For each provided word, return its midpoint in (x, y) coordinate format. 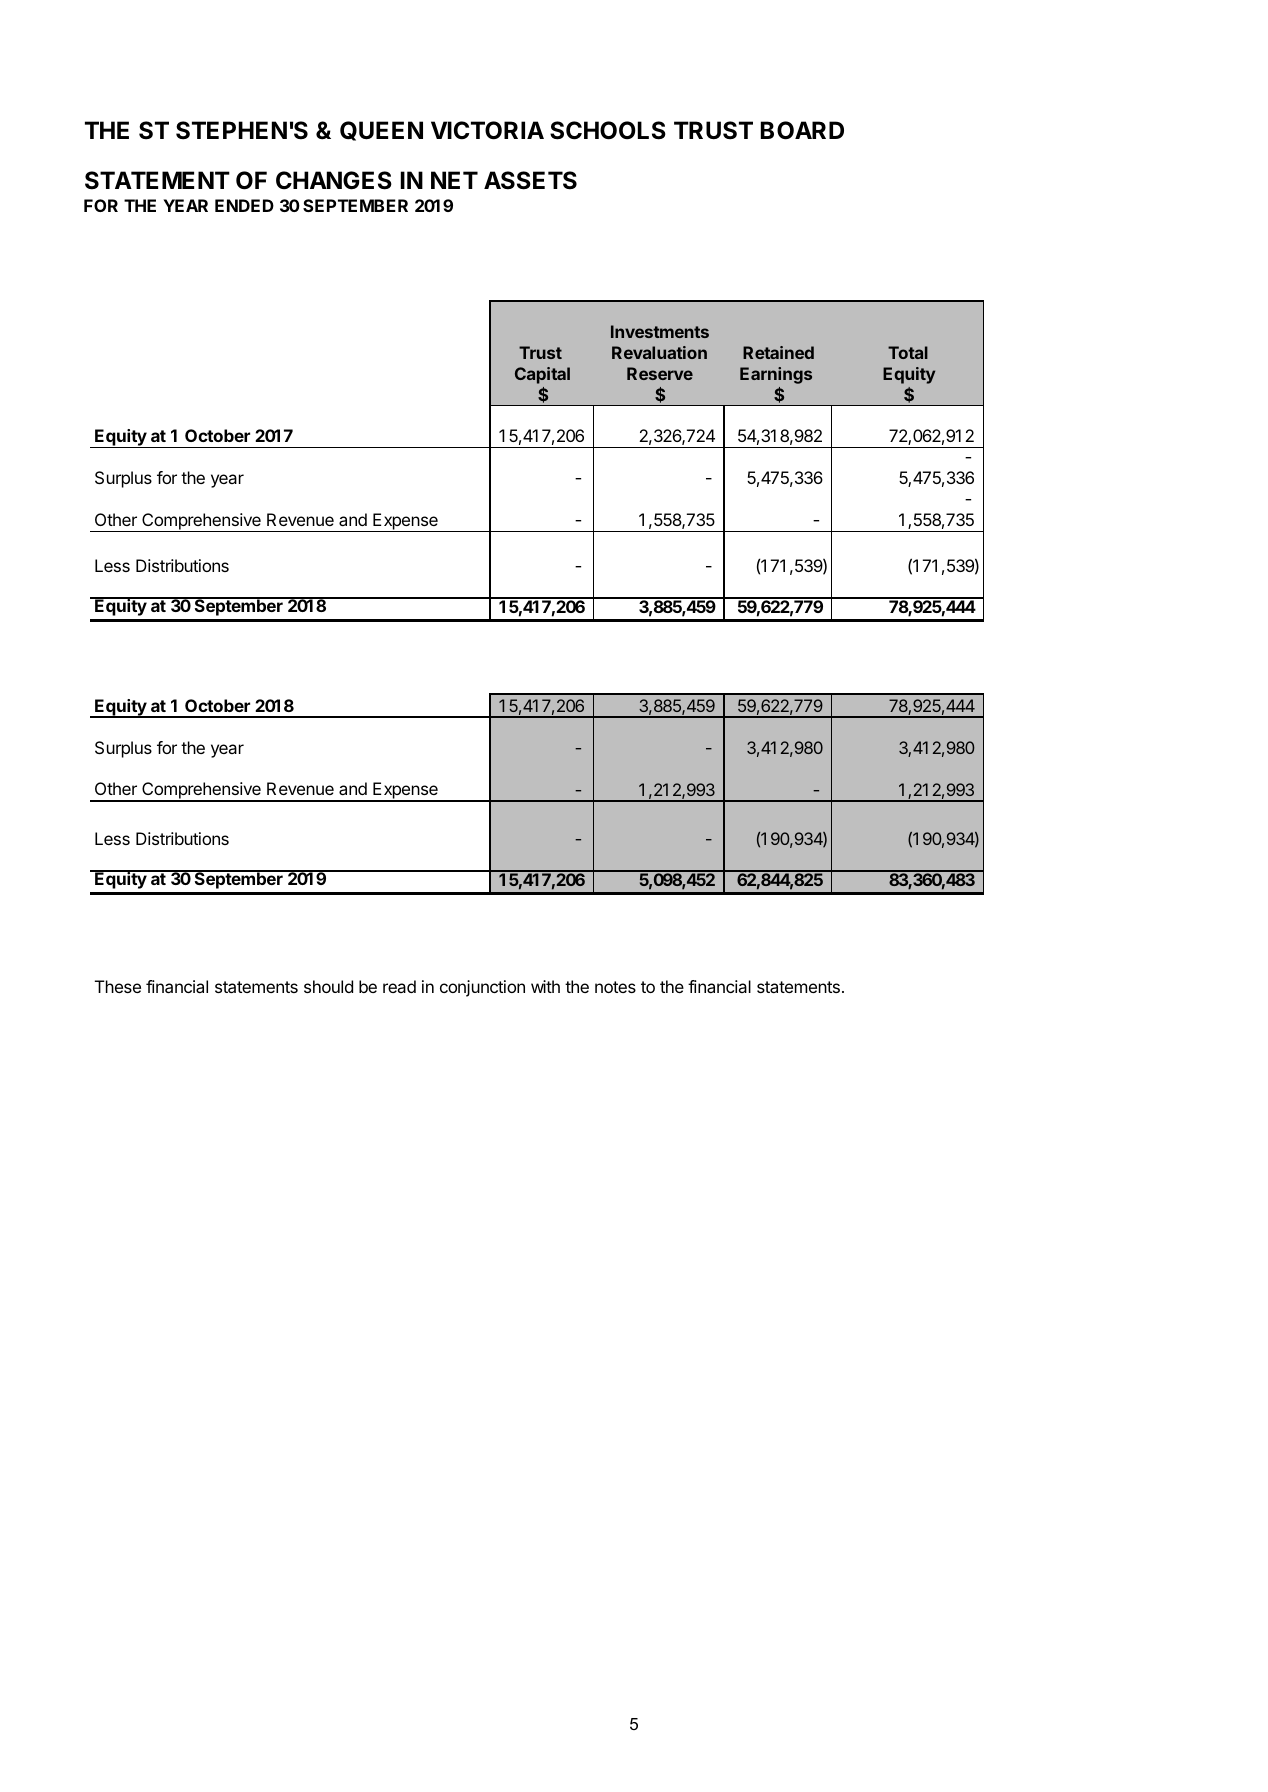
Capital (542, 375)
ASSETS (530, 180)
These (118, 986)
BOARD (802, 130)
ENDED (244, 205)
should (328, 986)
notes (615, 987)
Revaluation (659, 352)
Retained (778, 352)
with (545, 986)
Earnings (776, 375)
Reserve (660, 373)
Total (908, 352)
